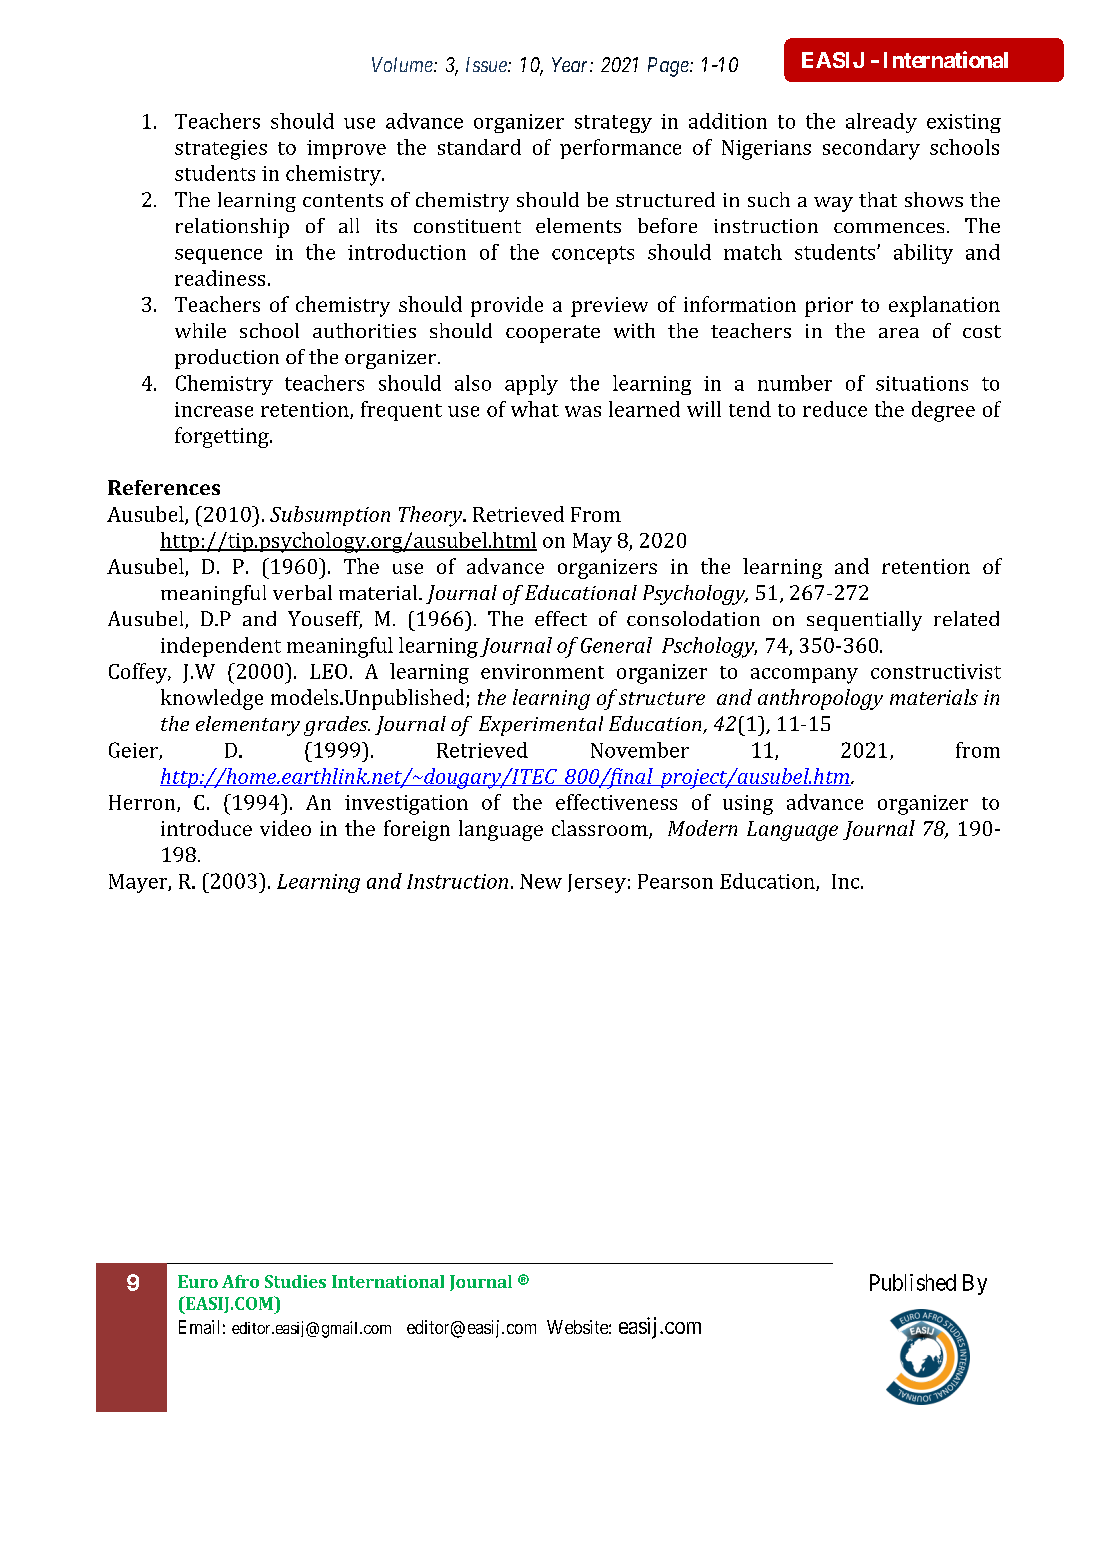 Image resolution: width=1108 pixels, height=1568 pixels. What do you see at coordinates (295, 1281) in the screenshot?
I see `Studies` at bounding box center [295, 1281].
